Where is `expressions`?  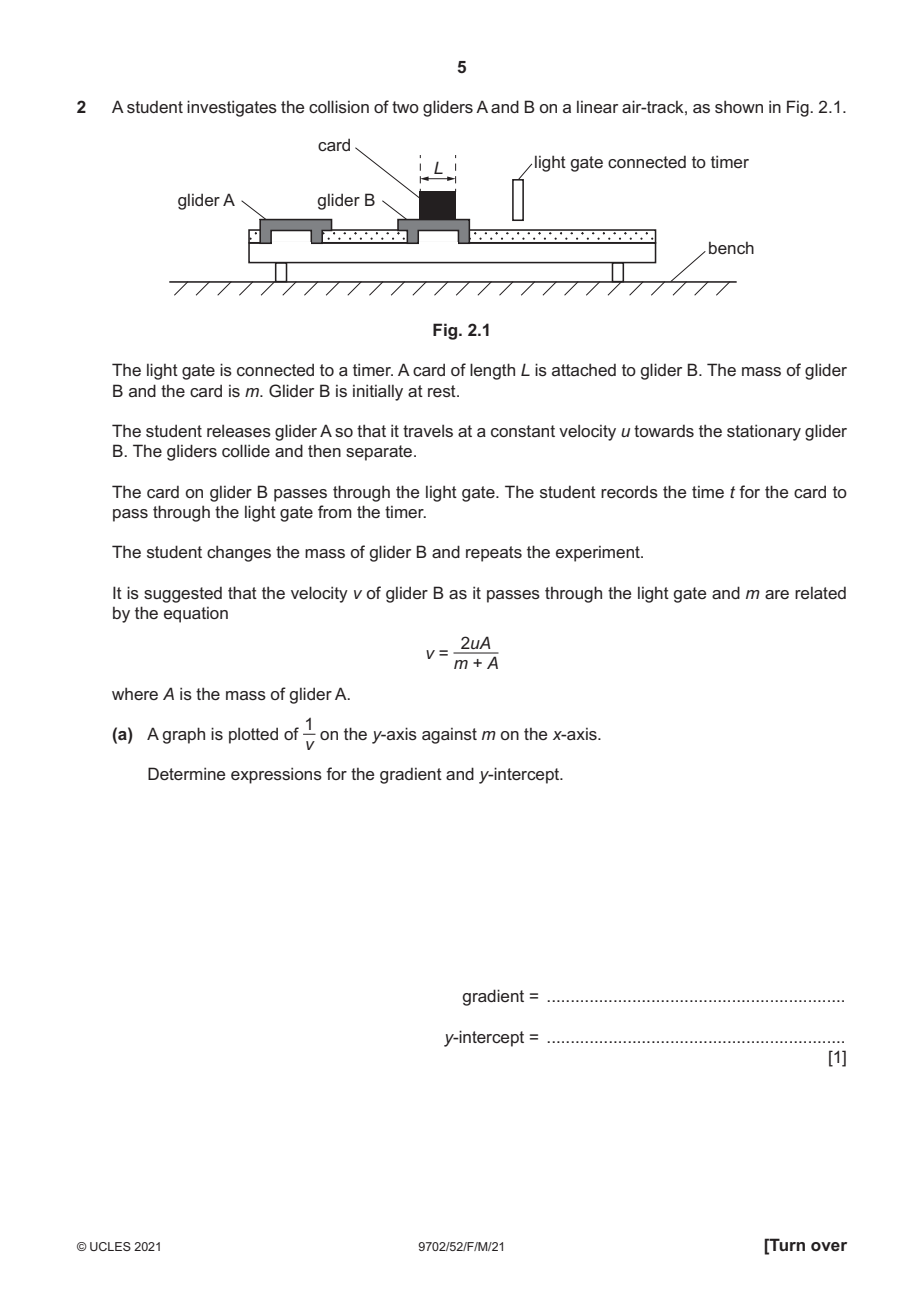 expressions is located at coordinates (276, 775).
